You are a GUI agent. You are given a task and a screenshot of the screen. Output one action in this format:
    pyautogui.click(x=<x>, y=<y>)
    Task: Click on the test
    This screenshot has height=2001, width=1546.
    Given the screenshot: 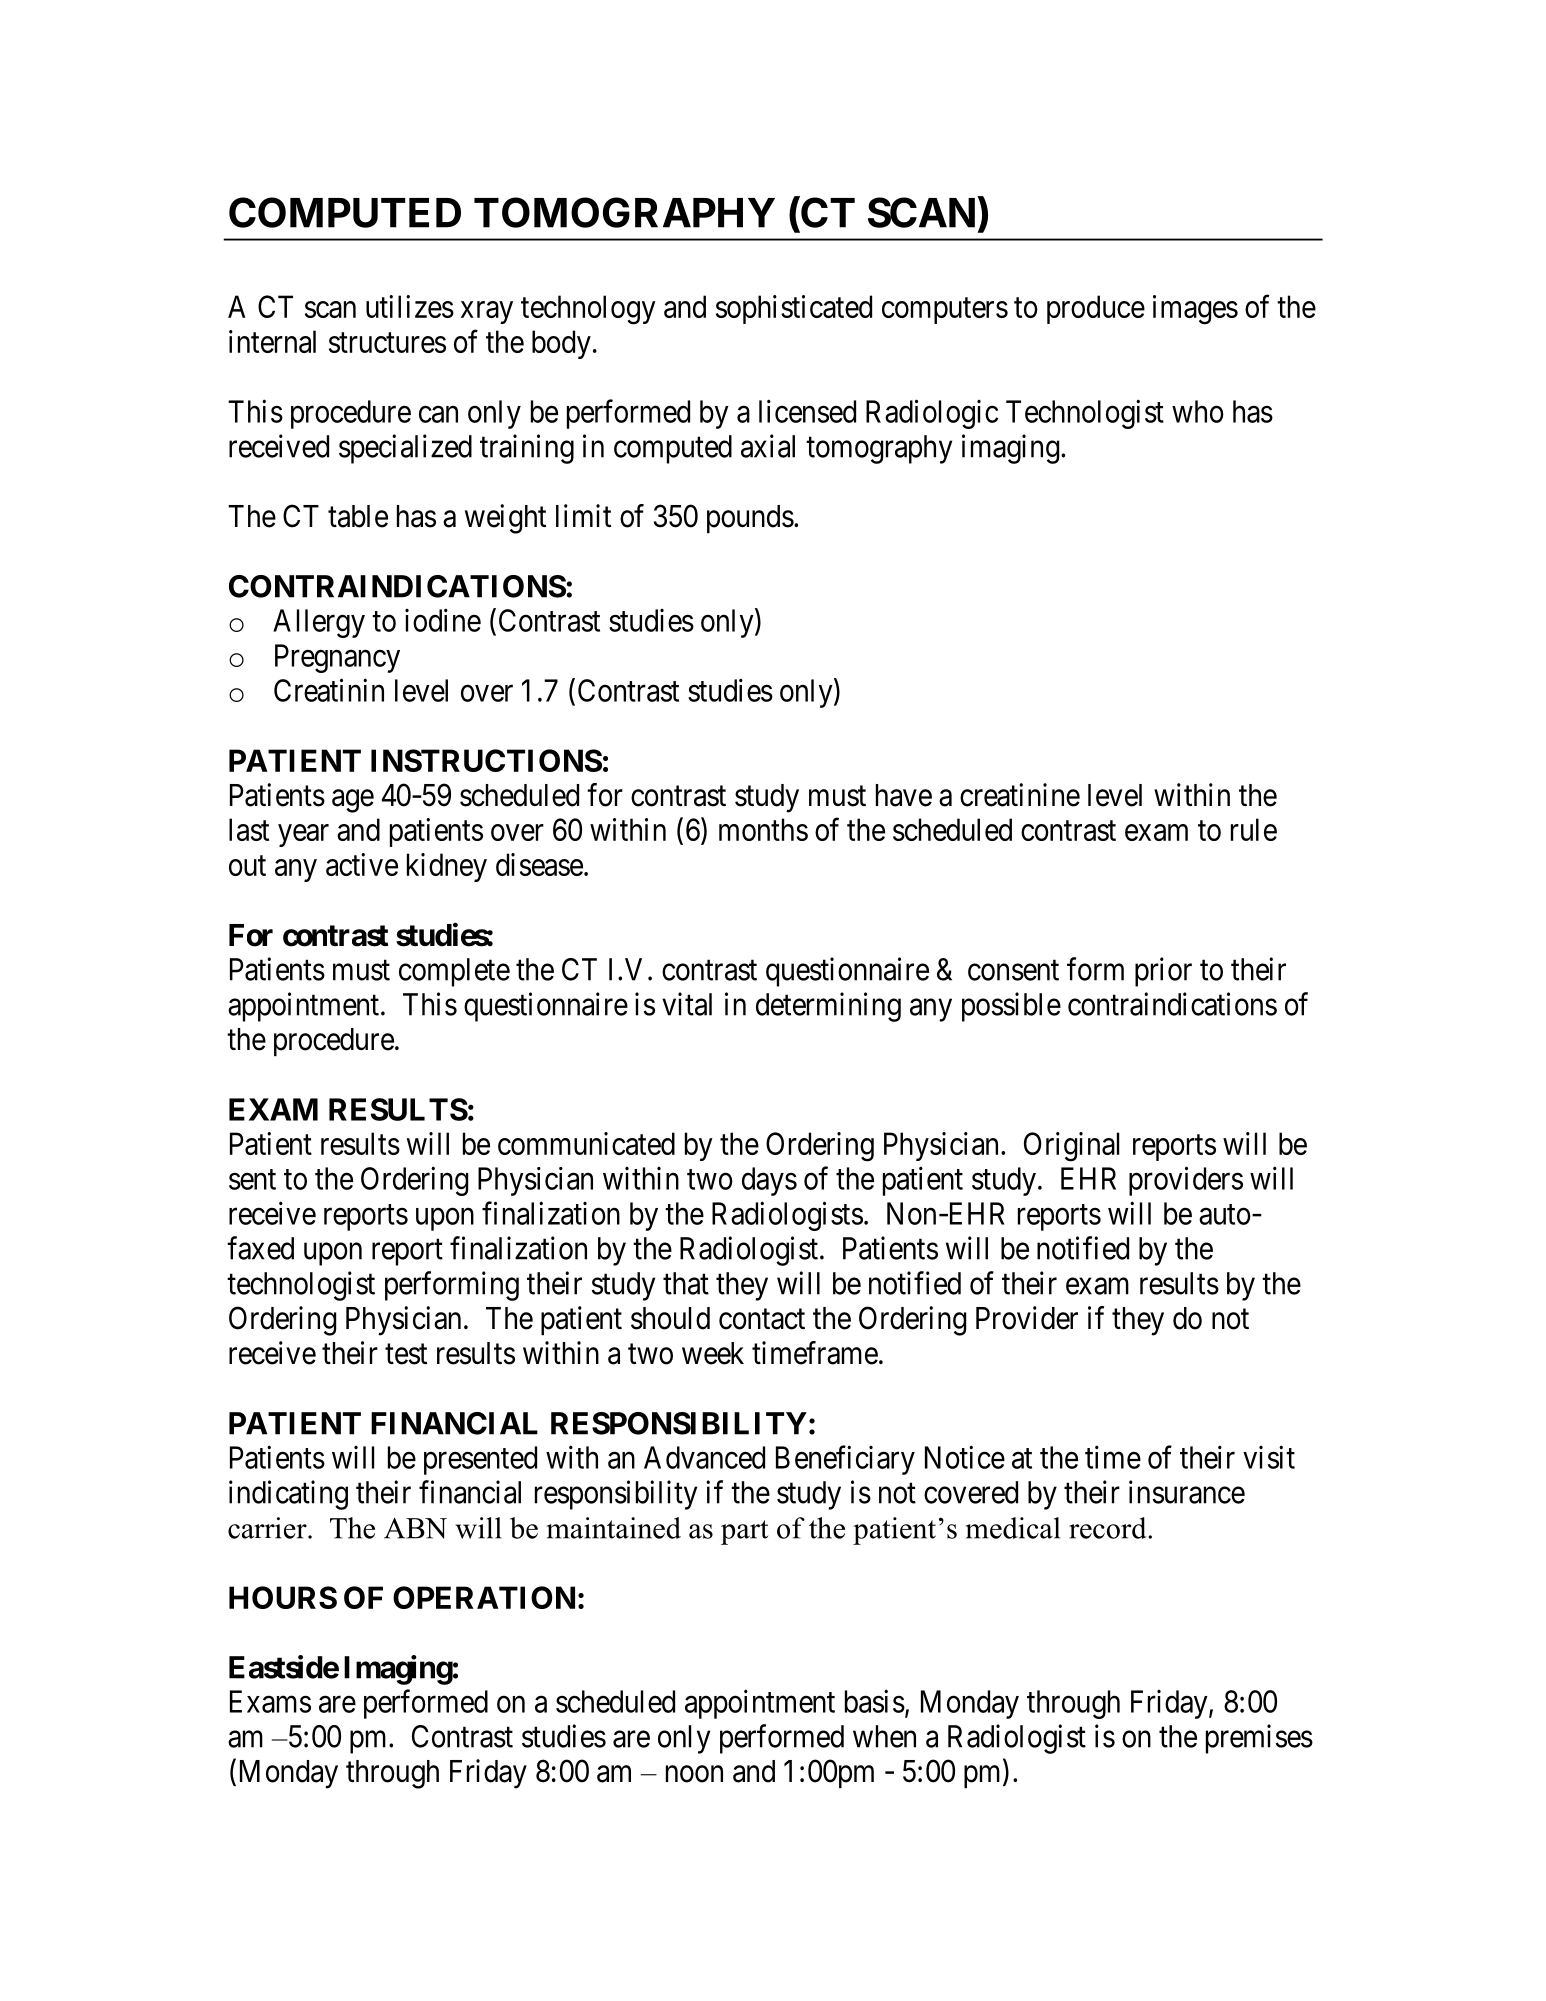 What is the action you would take?
    pyautogui.click(x=406, y=1354)
